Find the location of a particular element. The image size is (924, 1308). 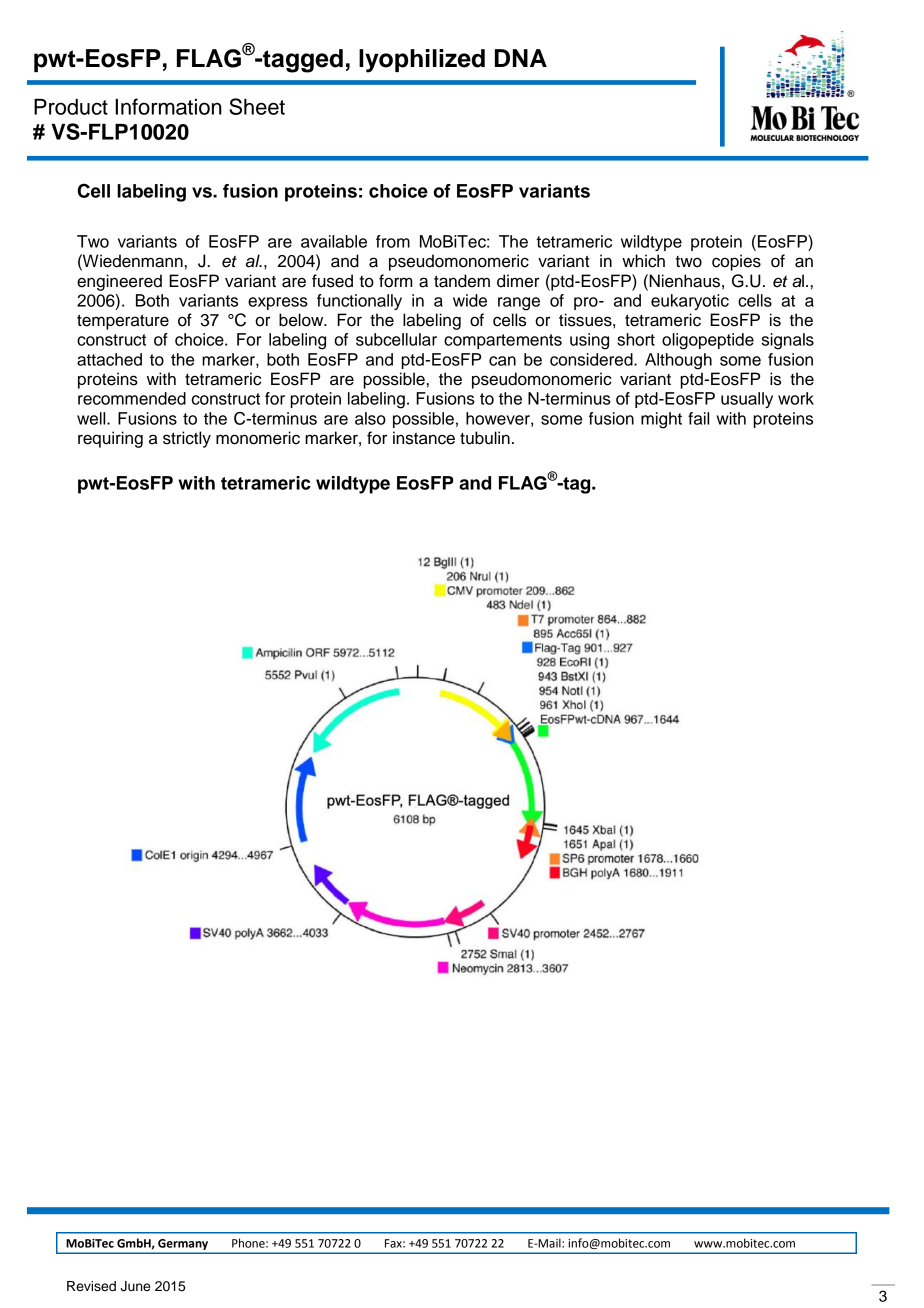

Revised is located at coordinates (91, 1286).
